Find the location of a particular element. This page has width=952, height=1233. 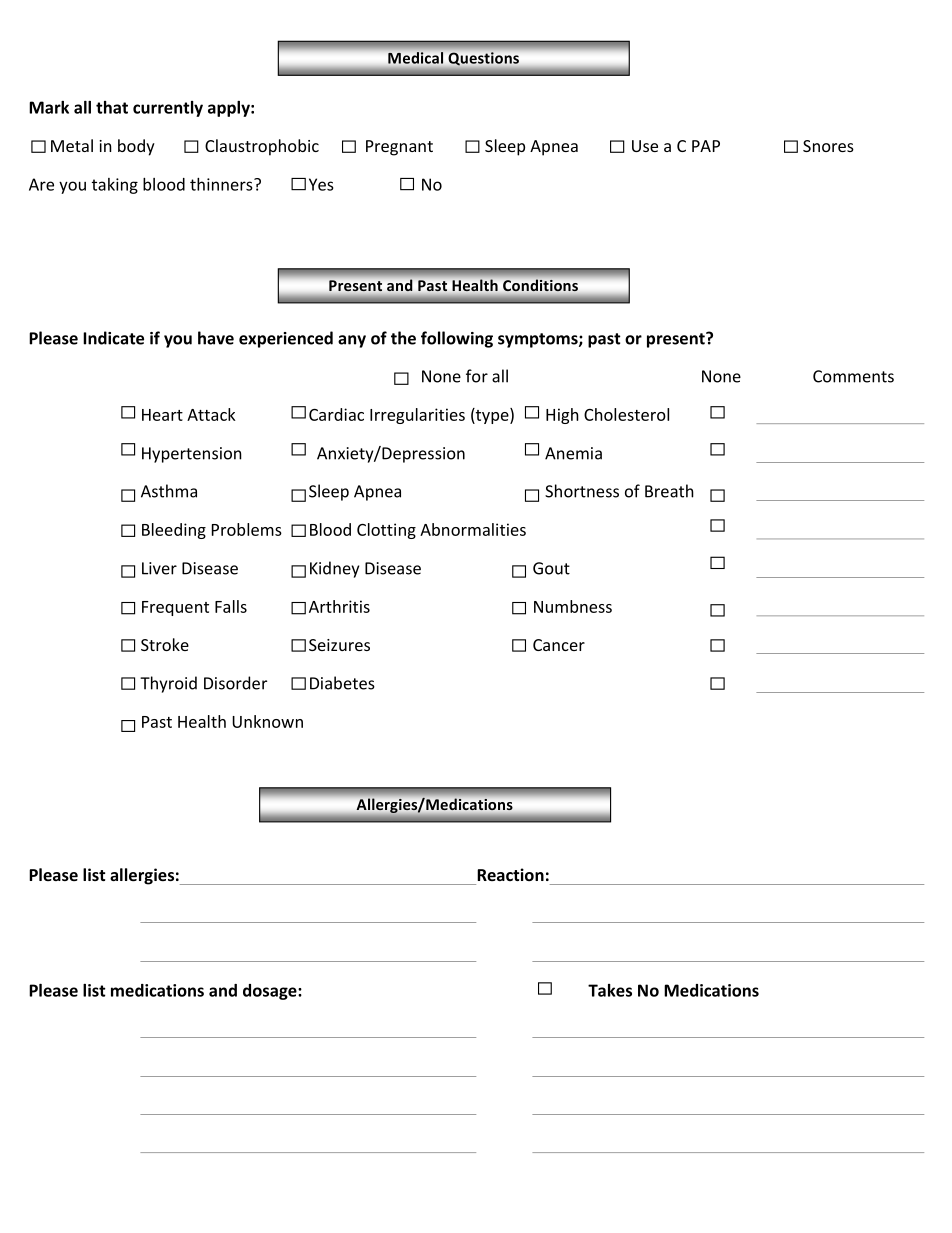

Breath is located at coordinates (669, 491).
